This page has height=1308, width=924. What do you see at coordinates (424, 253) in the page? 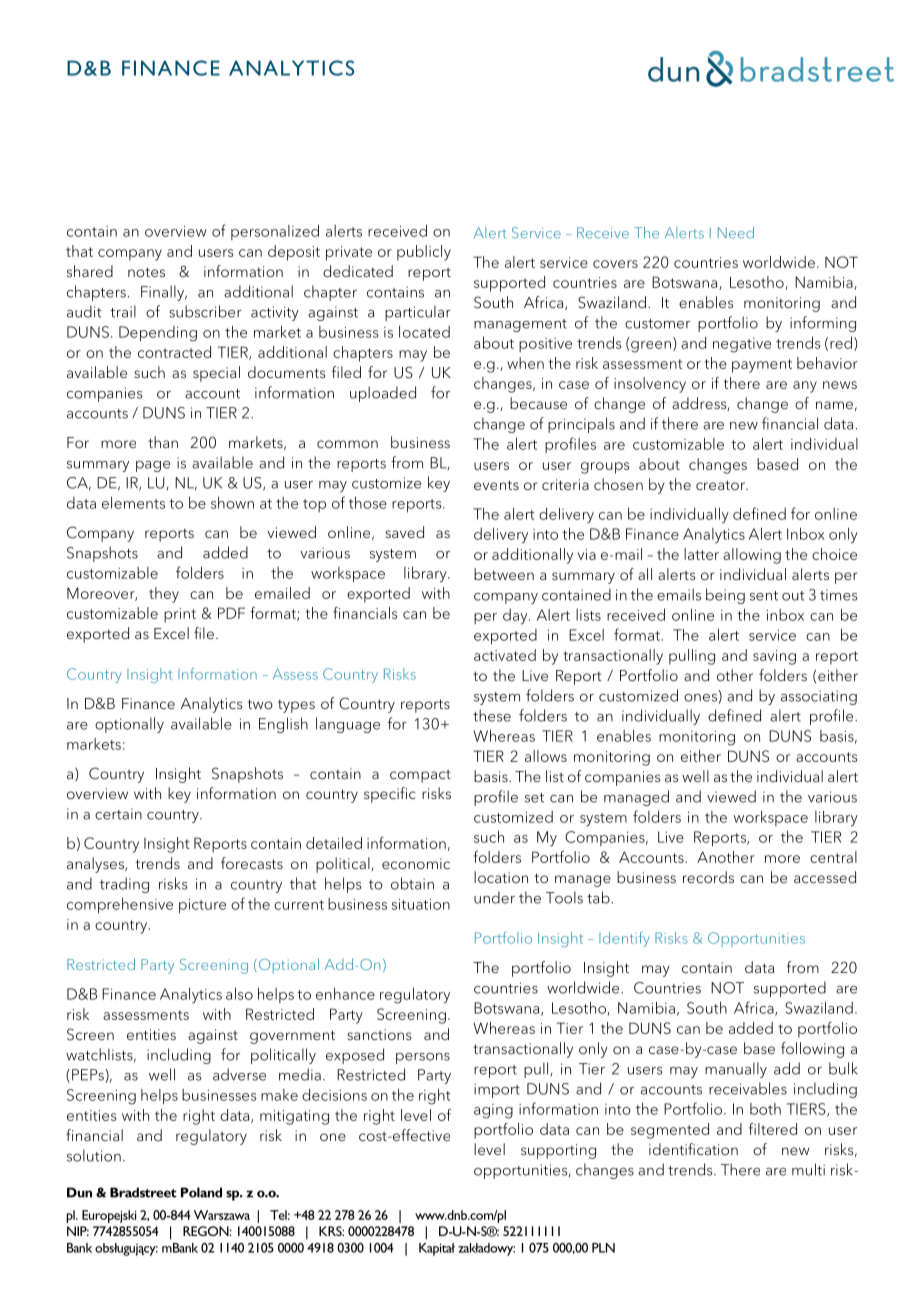
I see `publicly` at bounding box center [424, 253].
